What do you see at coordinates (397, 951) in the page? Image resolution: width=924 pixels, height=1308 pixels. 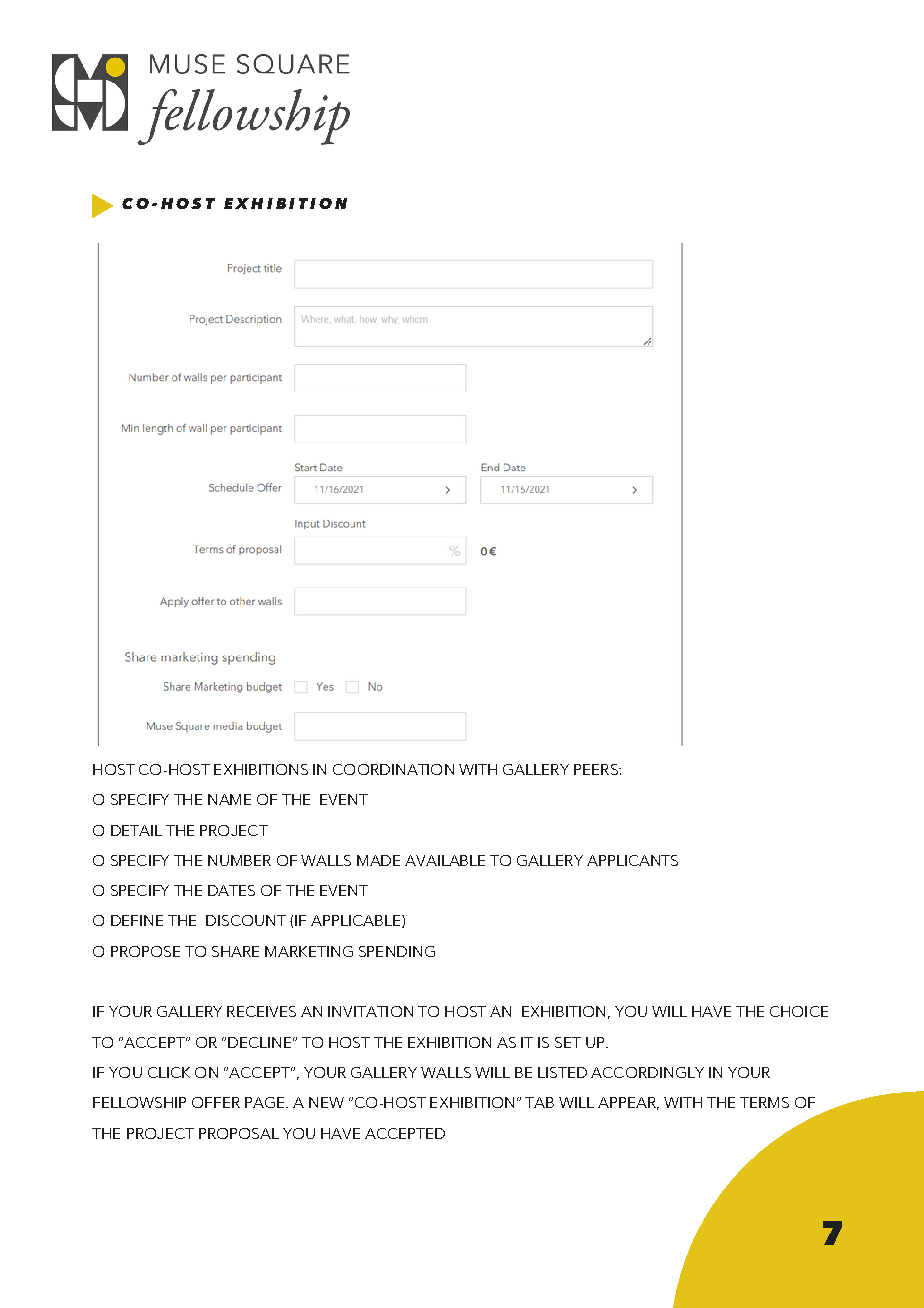 I see `SPENDING` at bounding box center [397, 951].
